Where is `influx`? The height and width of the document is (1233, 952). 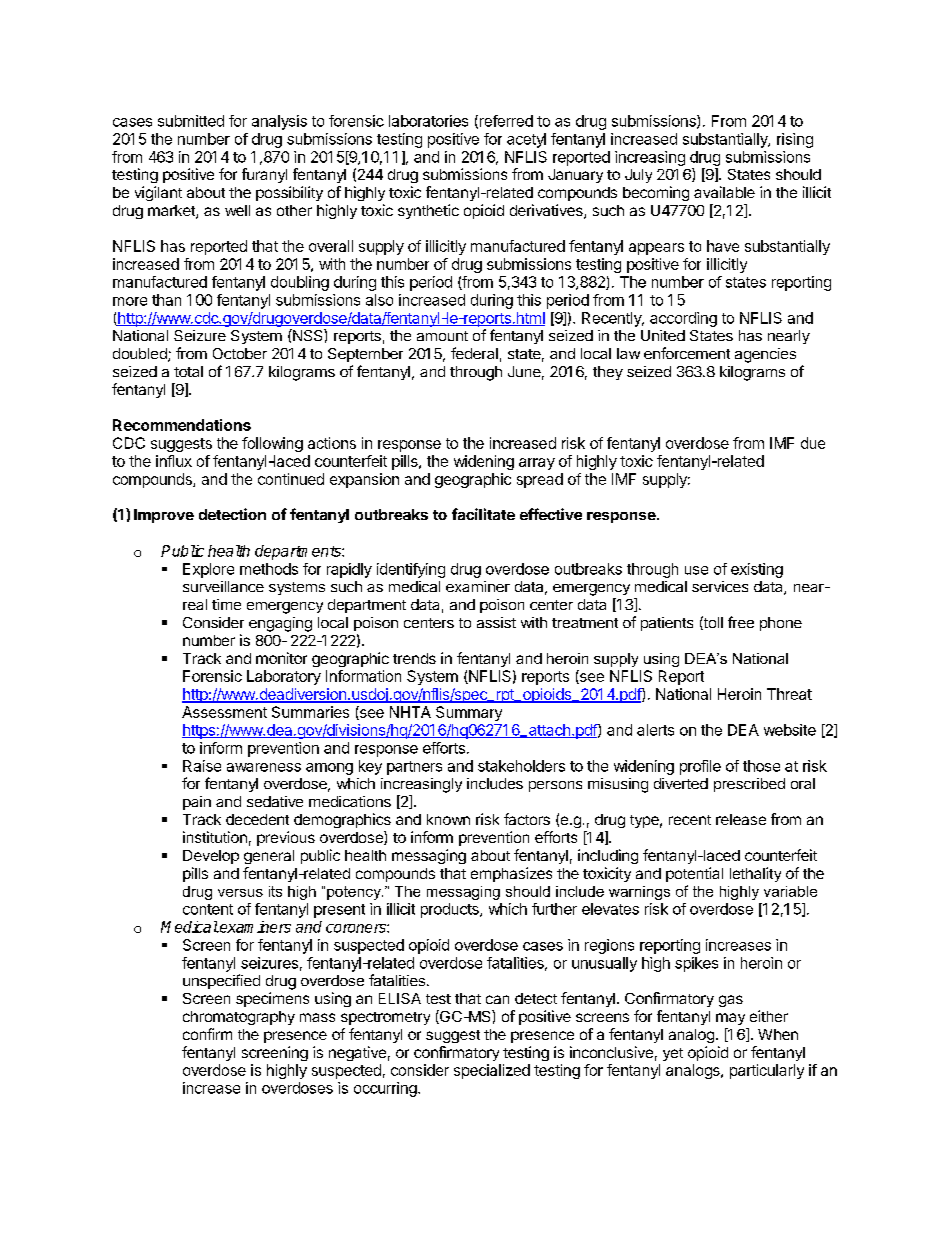 influx is located at coordinates (174, 461).
